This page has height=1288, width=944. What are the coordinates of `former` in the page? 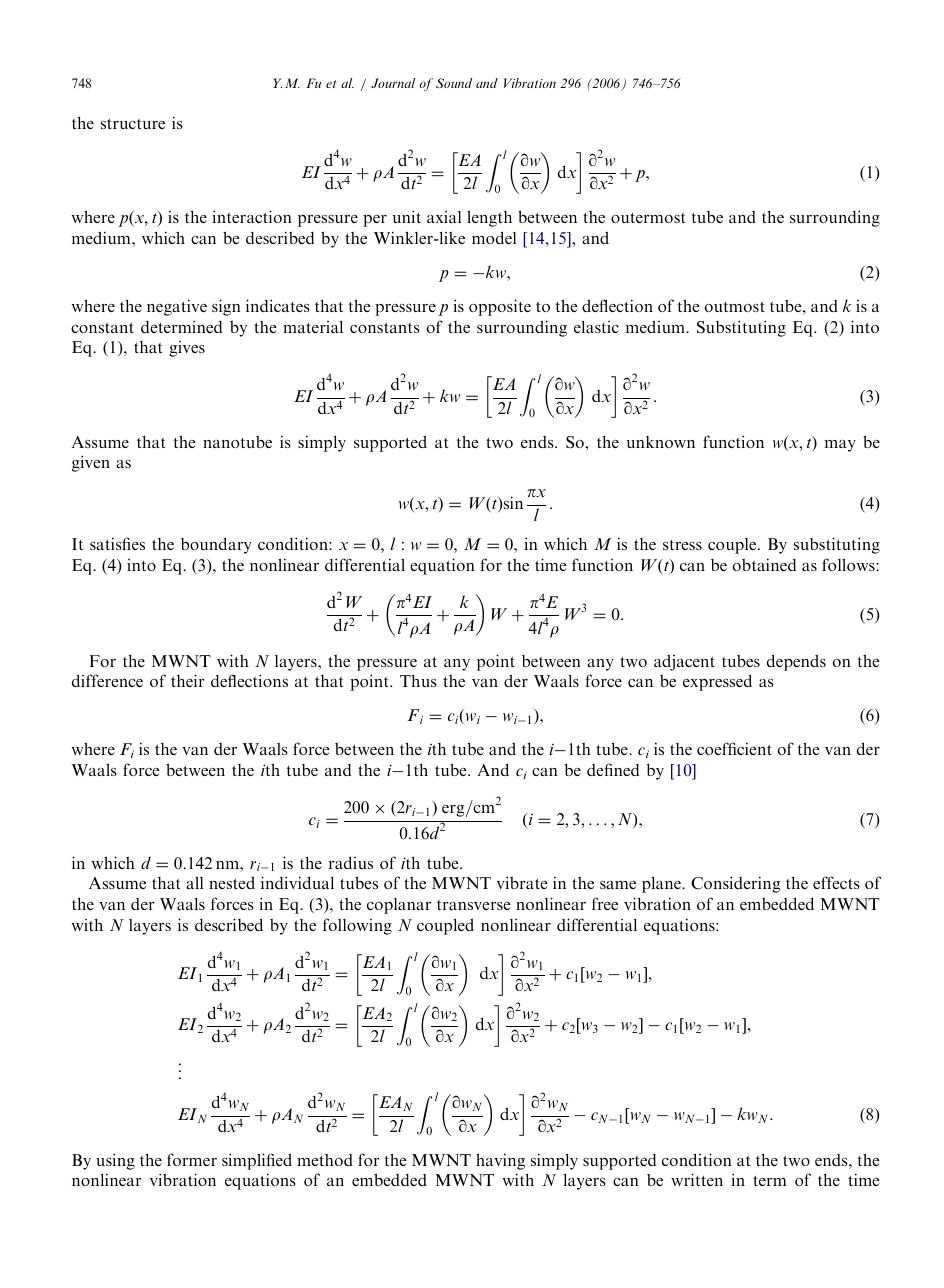 It's located at (192, 1159).
